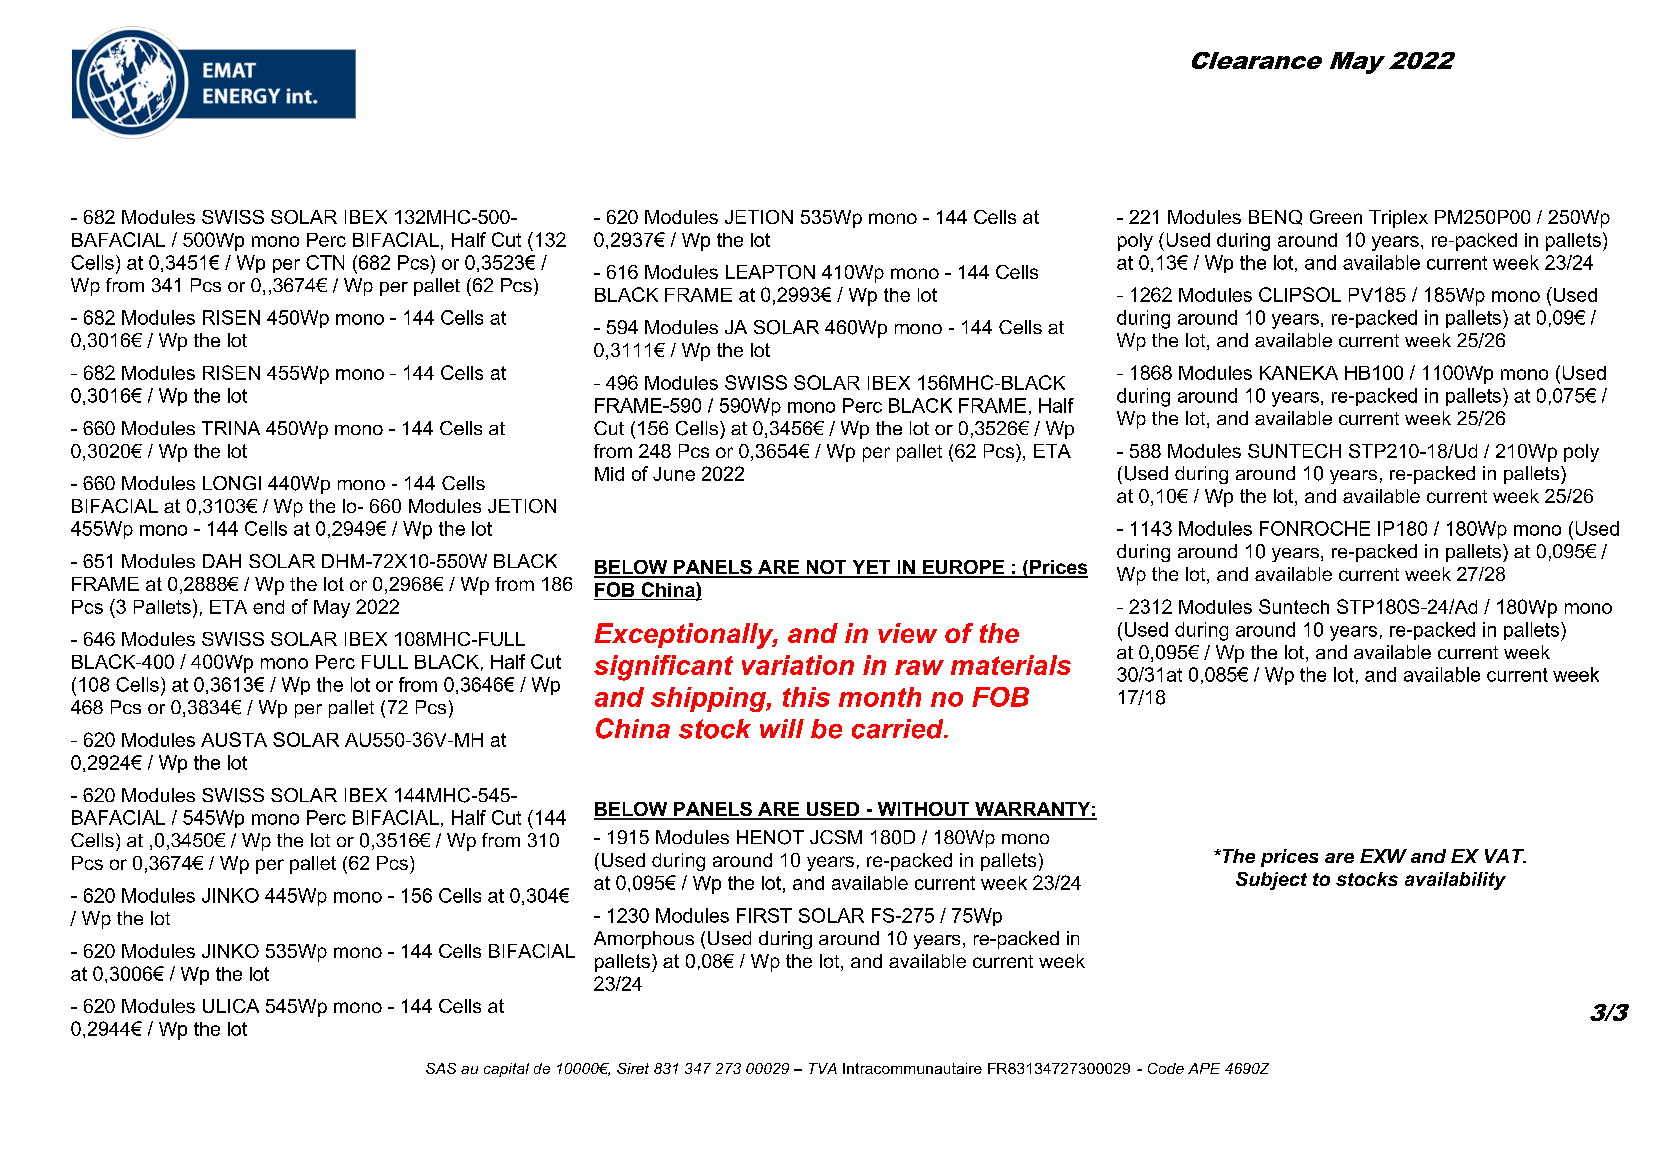  Describe the element at coordinates (325, 262) in the screenshot. I see `CTN` at that location.
